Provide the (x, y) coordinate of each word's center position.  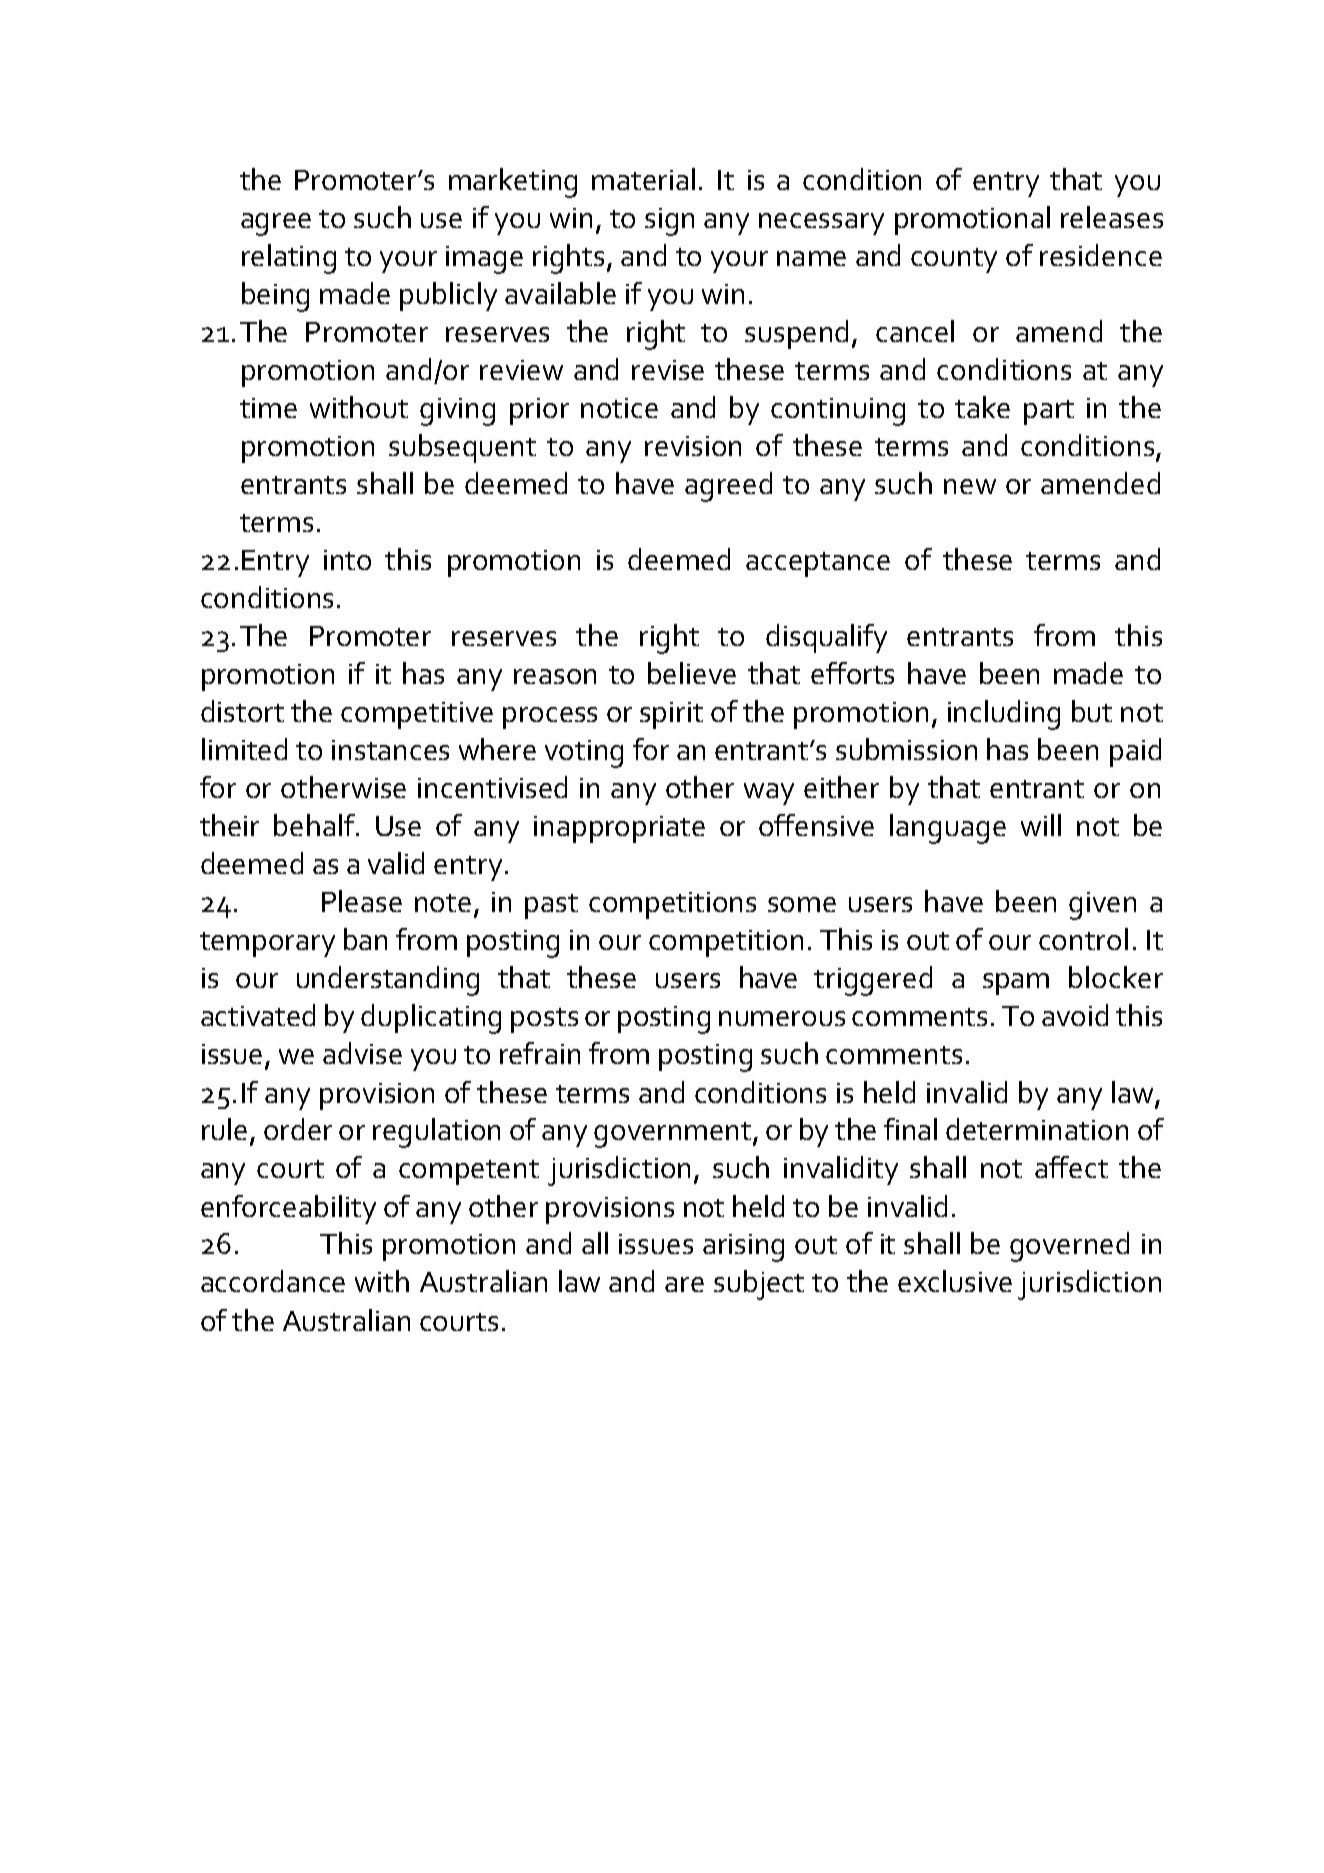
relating (289, 259)
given (1102, 906)
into (347, 560)
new (970, 486)
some (802, 904)
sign (669, 222)
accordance (273, 1281)
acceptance (818, 564)
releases (1112, 217)
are (684, 1284)
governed (1069, 1247)
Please (362, 901)
